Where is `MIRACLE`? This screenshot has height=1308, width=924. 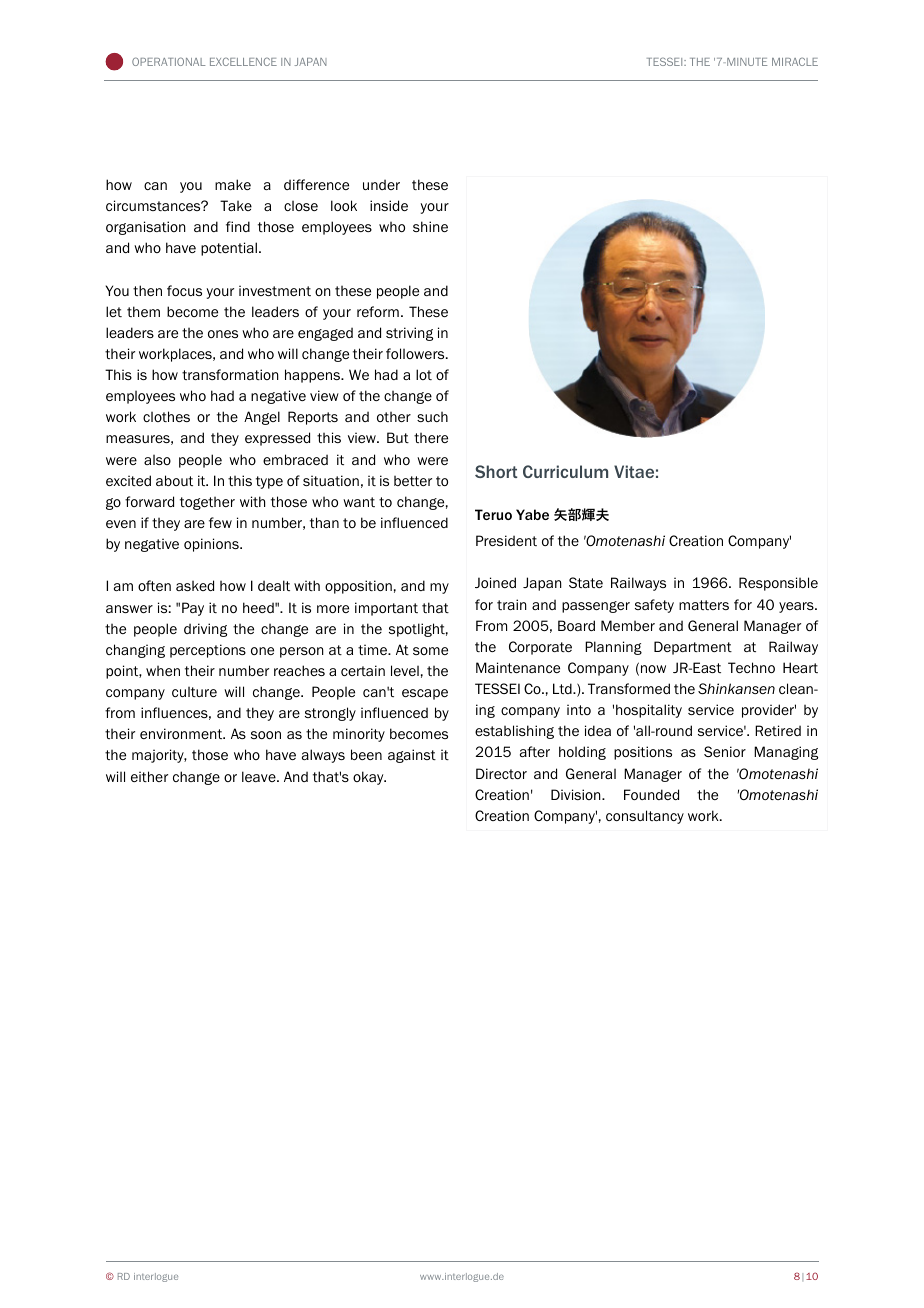
MIRACLE is located at coordinates (795, 61).
